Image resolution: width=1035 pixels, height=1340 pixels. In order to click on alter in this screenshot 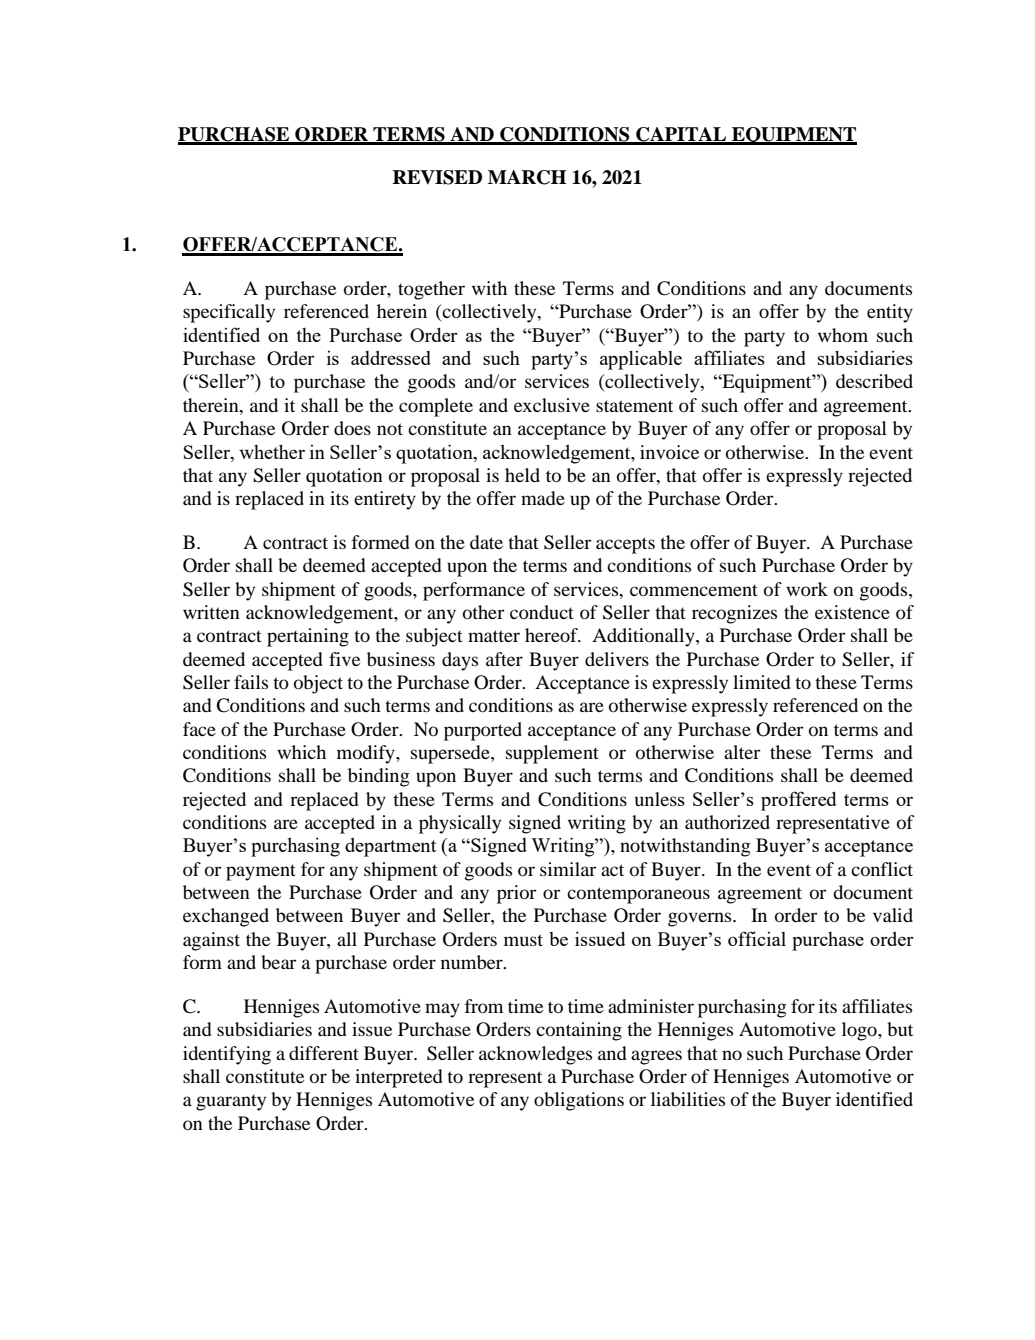, I will do `click(742, 752)`.
